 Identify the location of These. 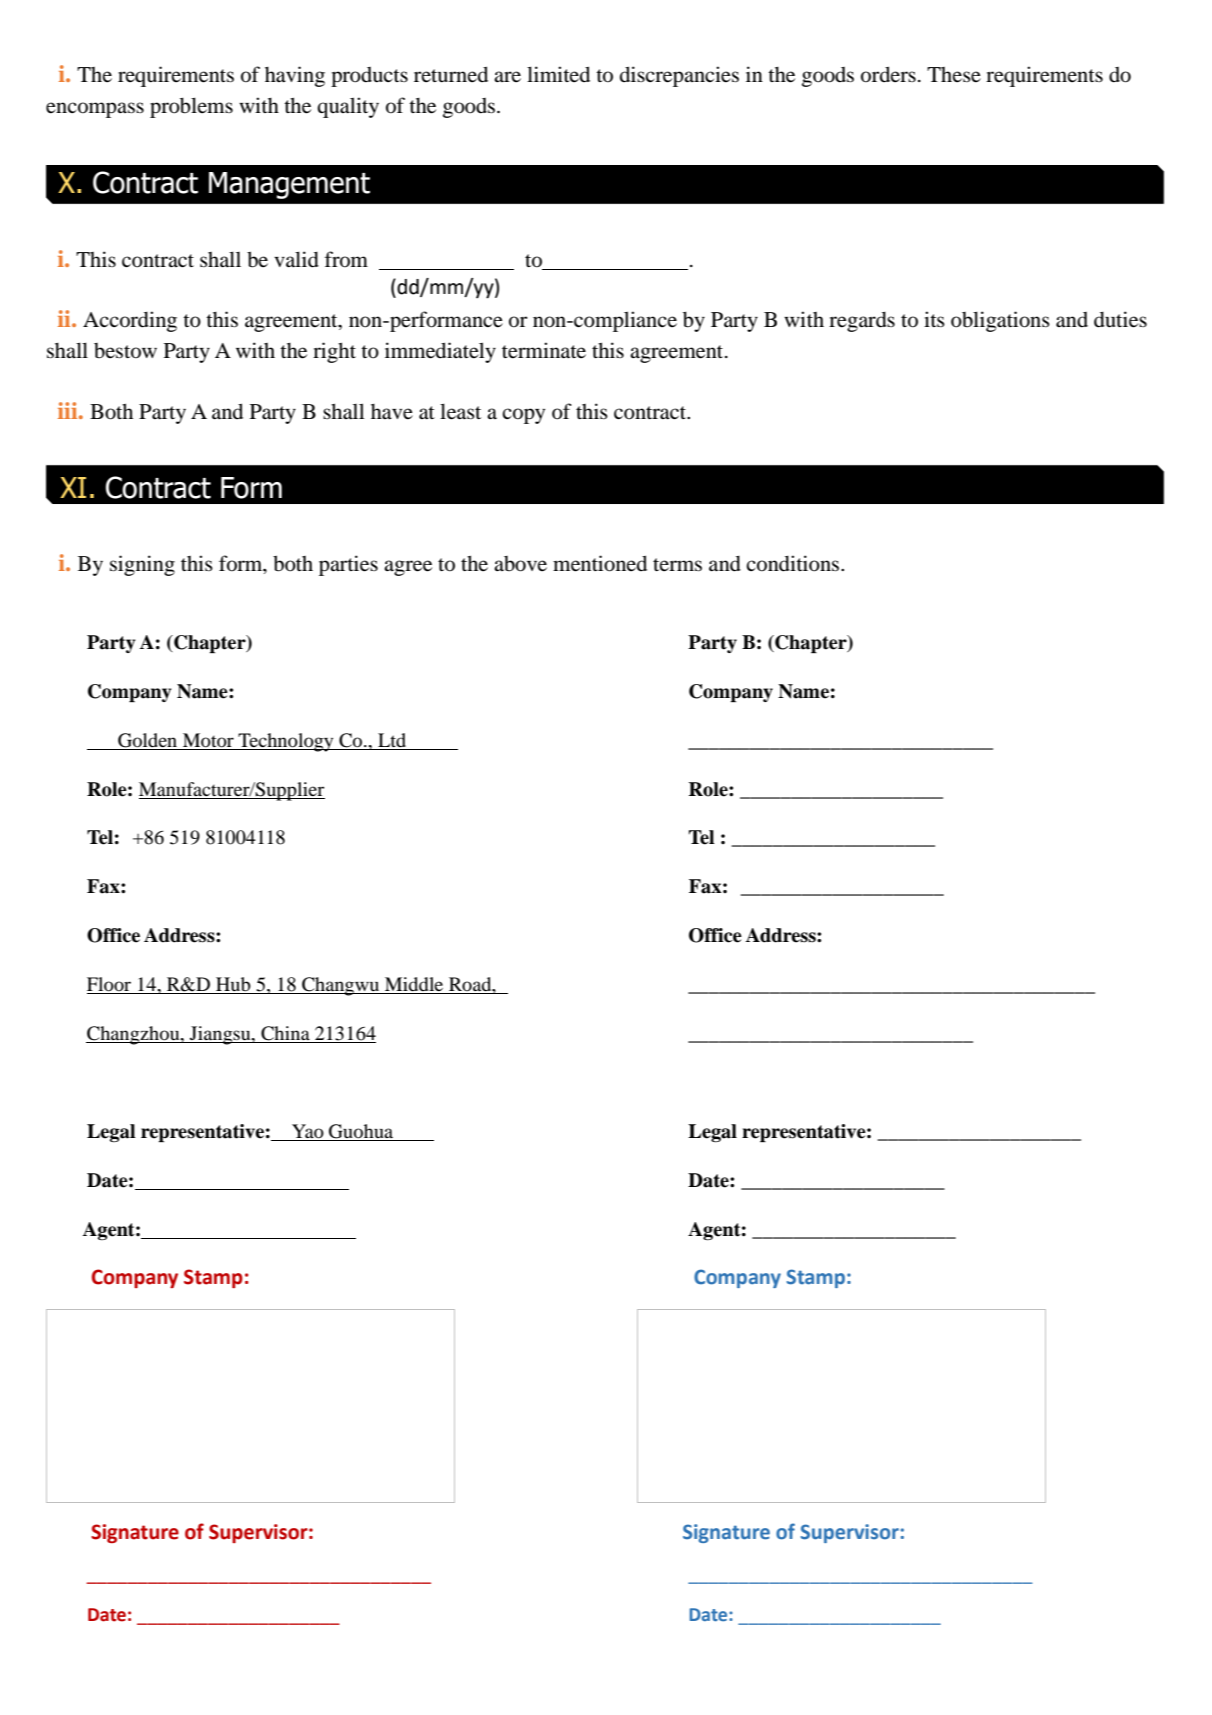
(954, 75).
